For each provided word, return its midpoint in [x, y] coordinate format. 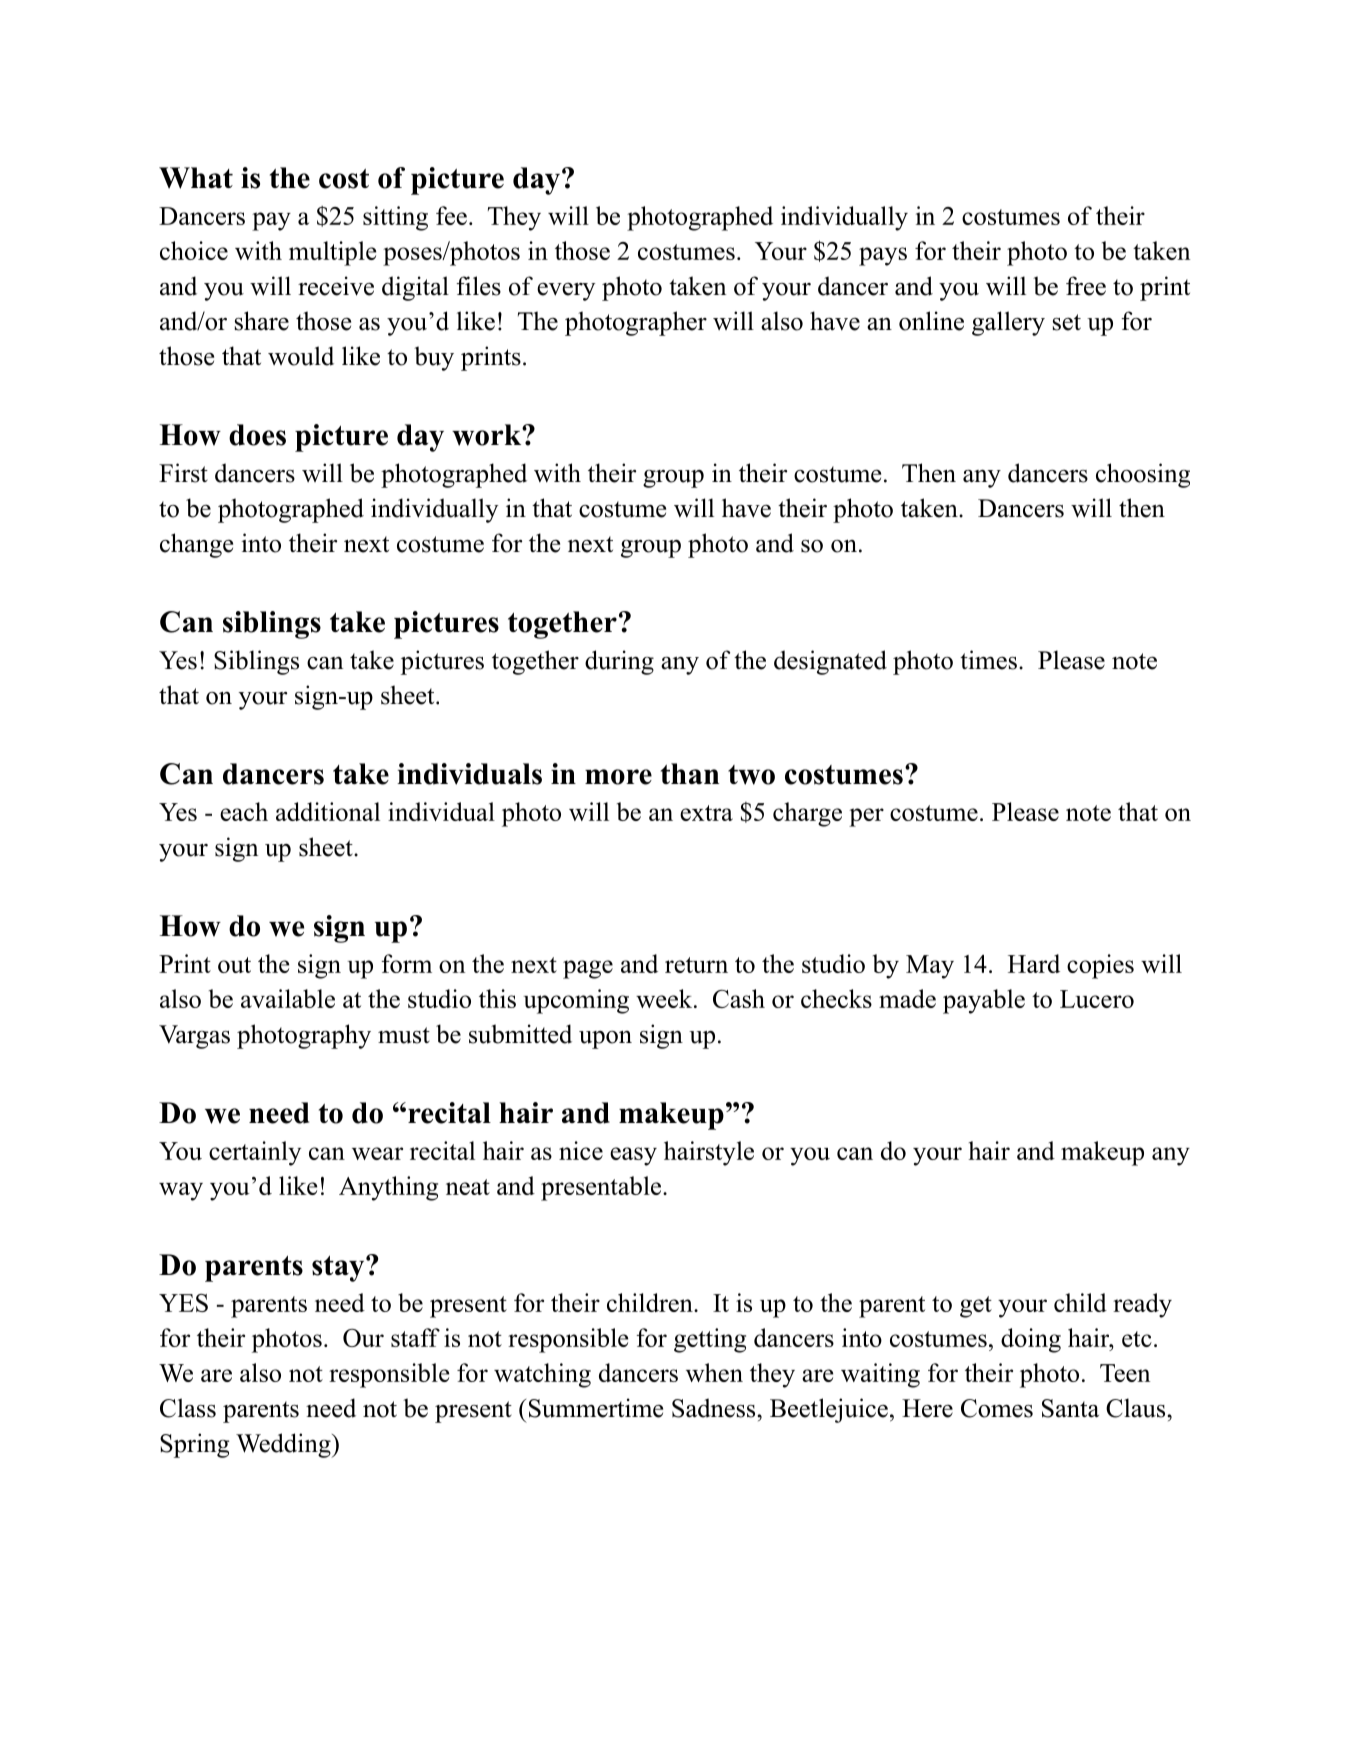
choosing [1143, 475]
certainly [255, 1153]
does [257, 435]
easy [633, 1156]
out [234, 965]
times [988, 660]
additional [328, 811]
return [696, 965]
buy [434, 358]
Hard [1034, 963]
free [1086, 286]
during [619, 662]
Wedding [284, 1445]
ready [1142, 1305]
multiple [332, 253]
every [566, 292]
